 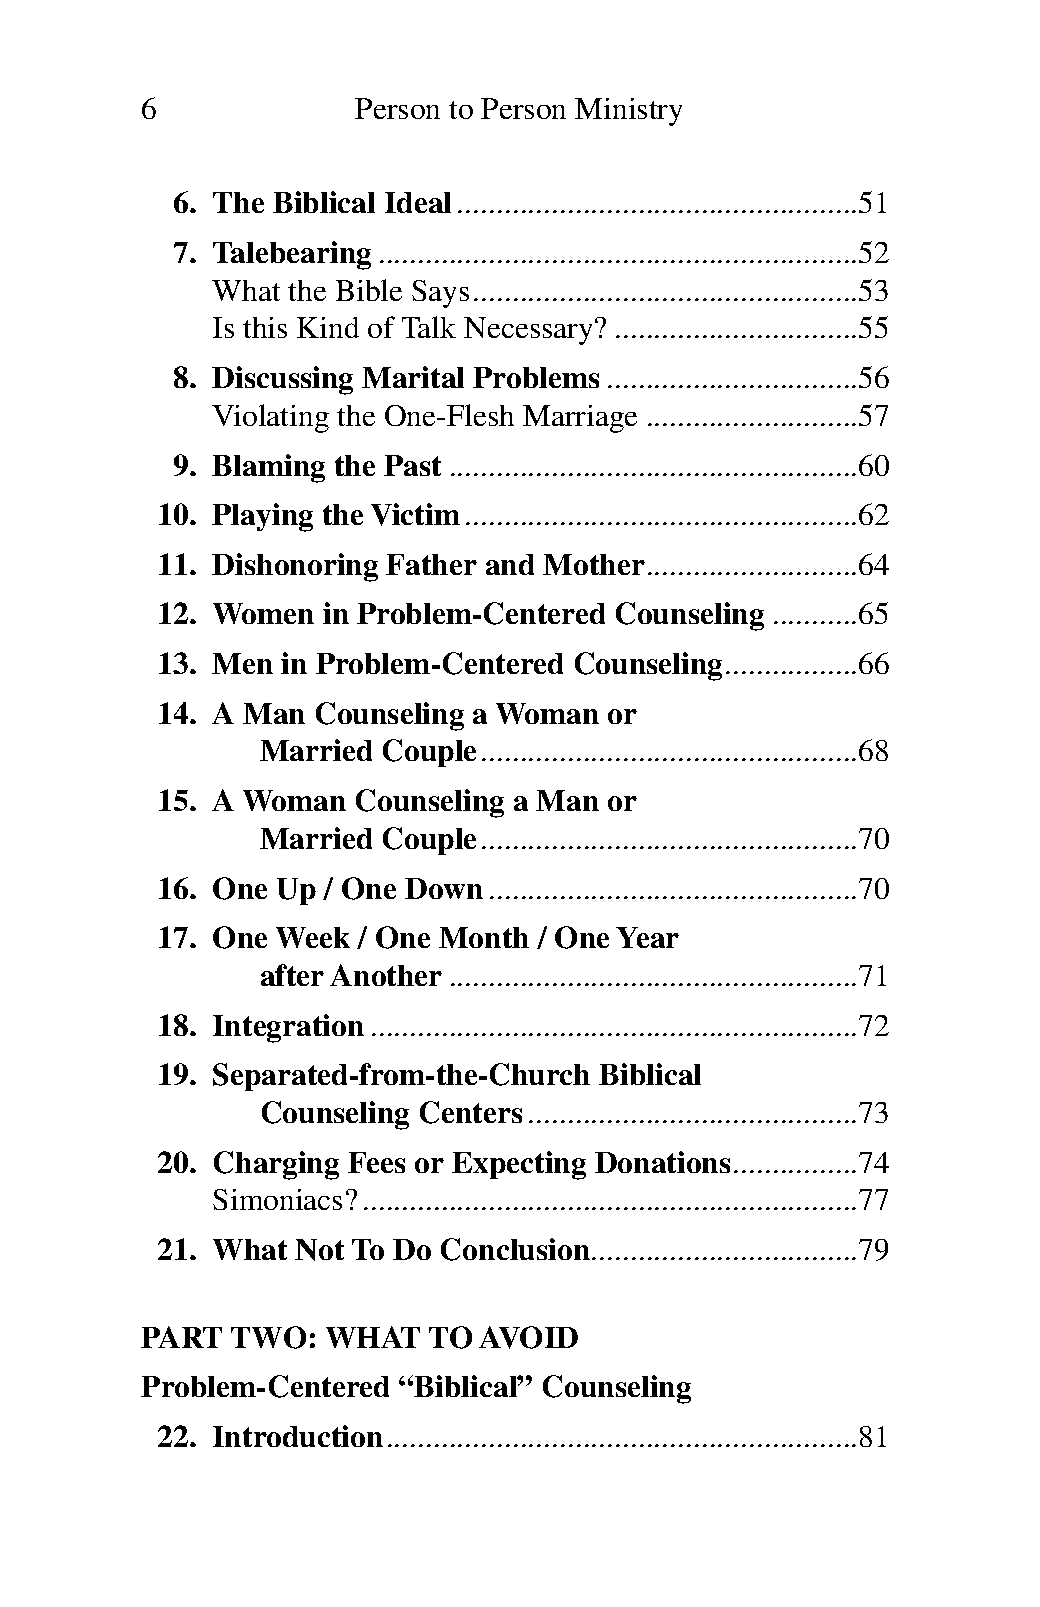 What do you see at coordinates (484, 937) in the image?
I see `Month` at bounding box center [484, 937].
